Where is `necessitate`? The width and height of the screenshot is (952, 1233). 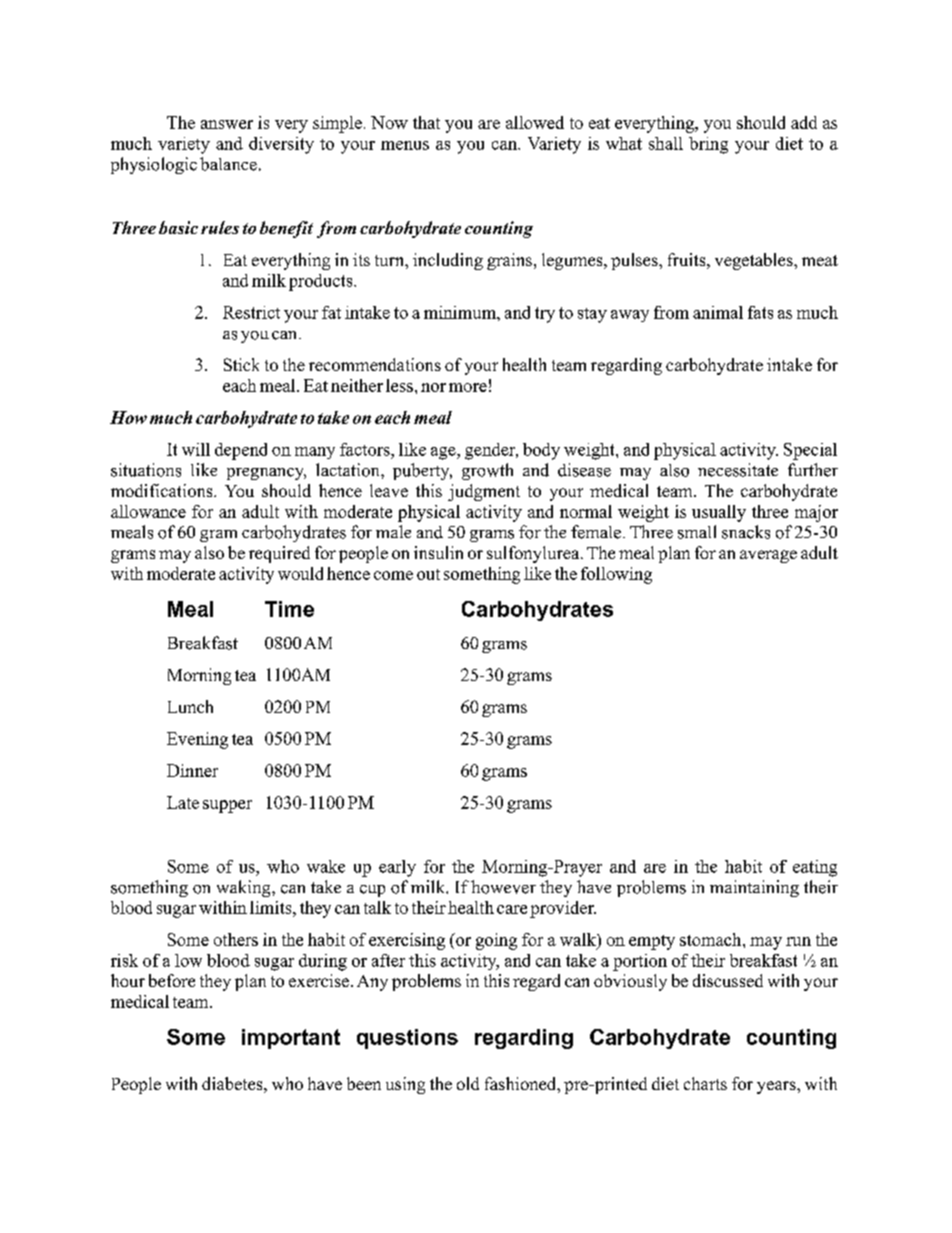
necessitate is located at coordinates (738, 470).
